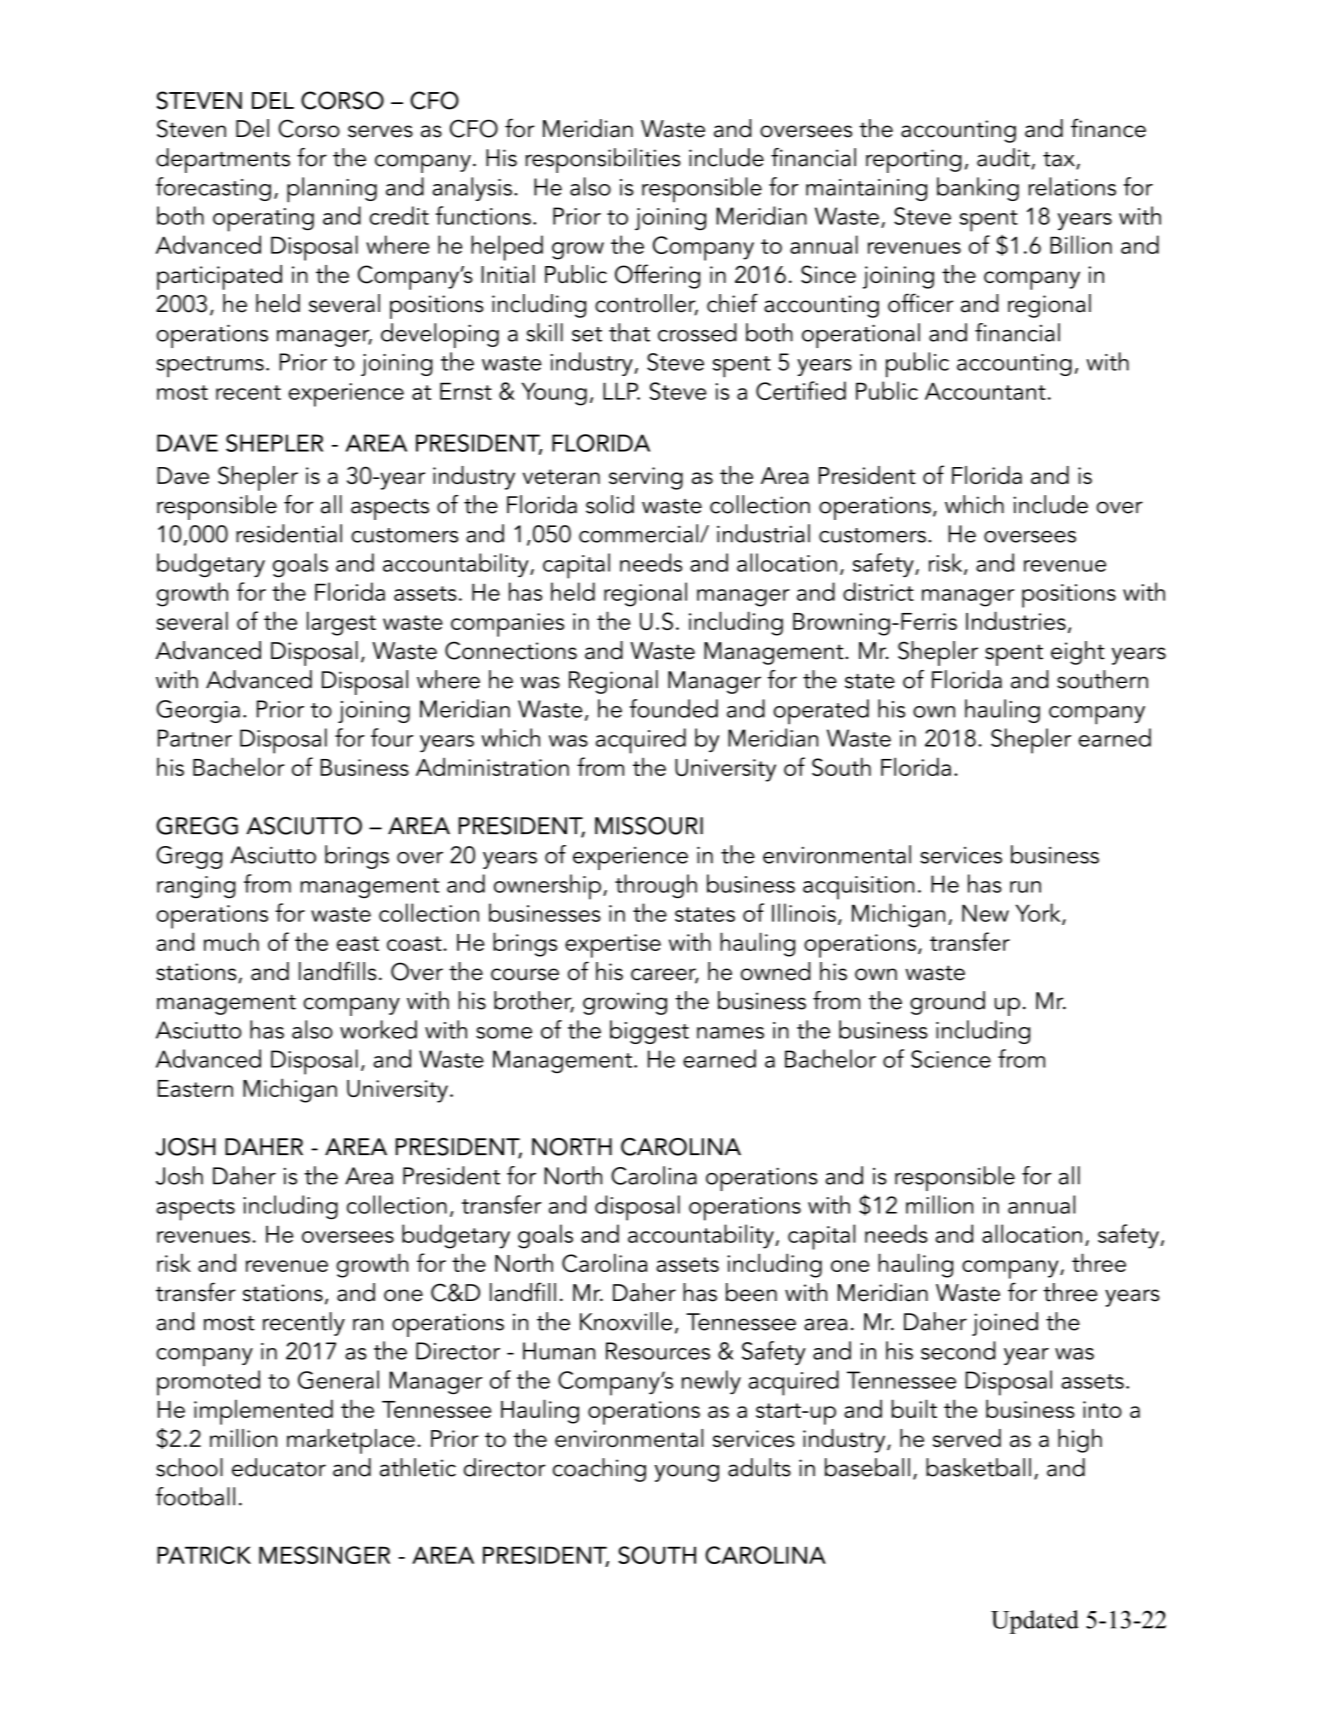  Describe the element at coordinates (204, 1555) in the screenshot. I see `PATRICK` at that location.
